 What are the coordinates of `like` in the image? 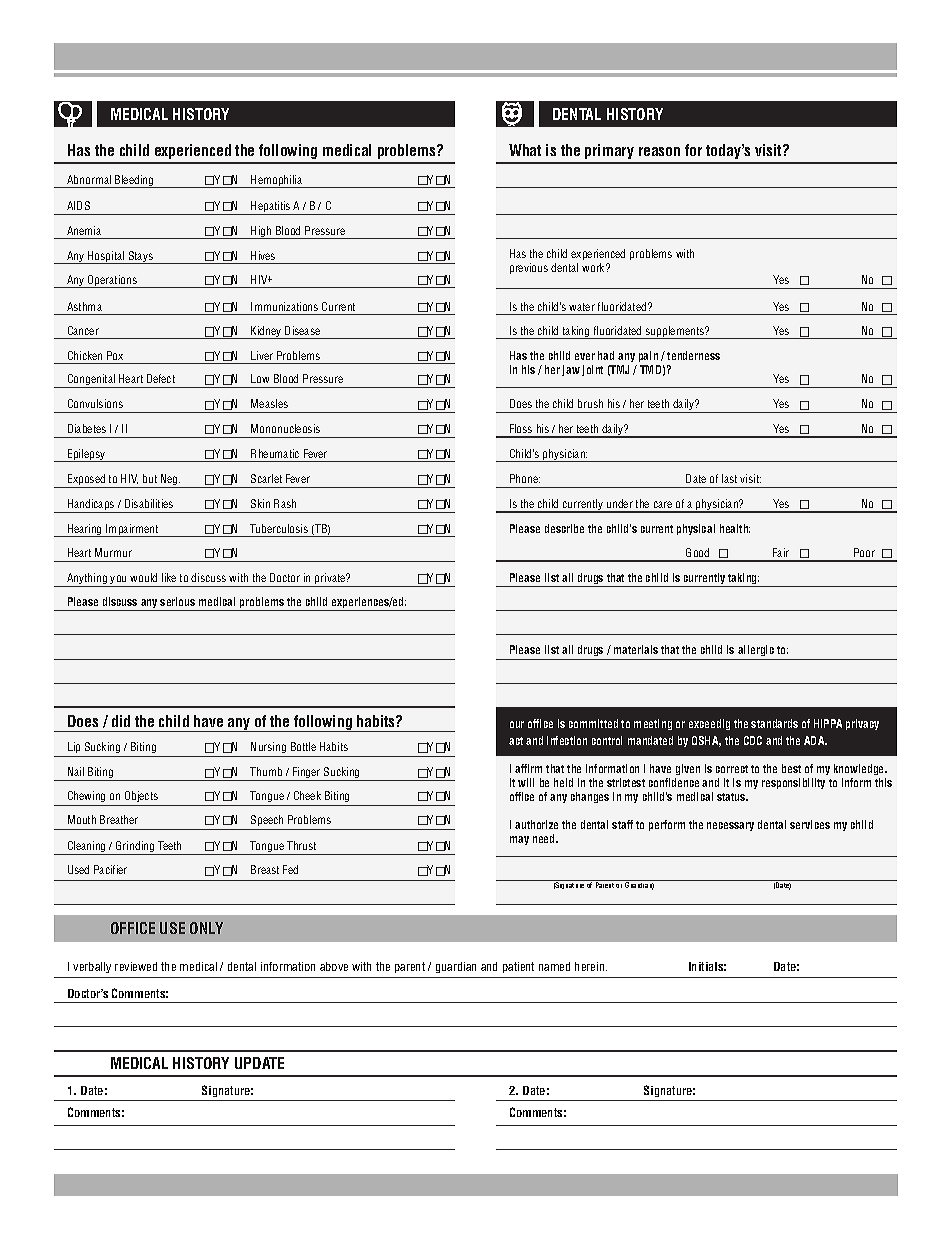 It's located at (169, 577).
